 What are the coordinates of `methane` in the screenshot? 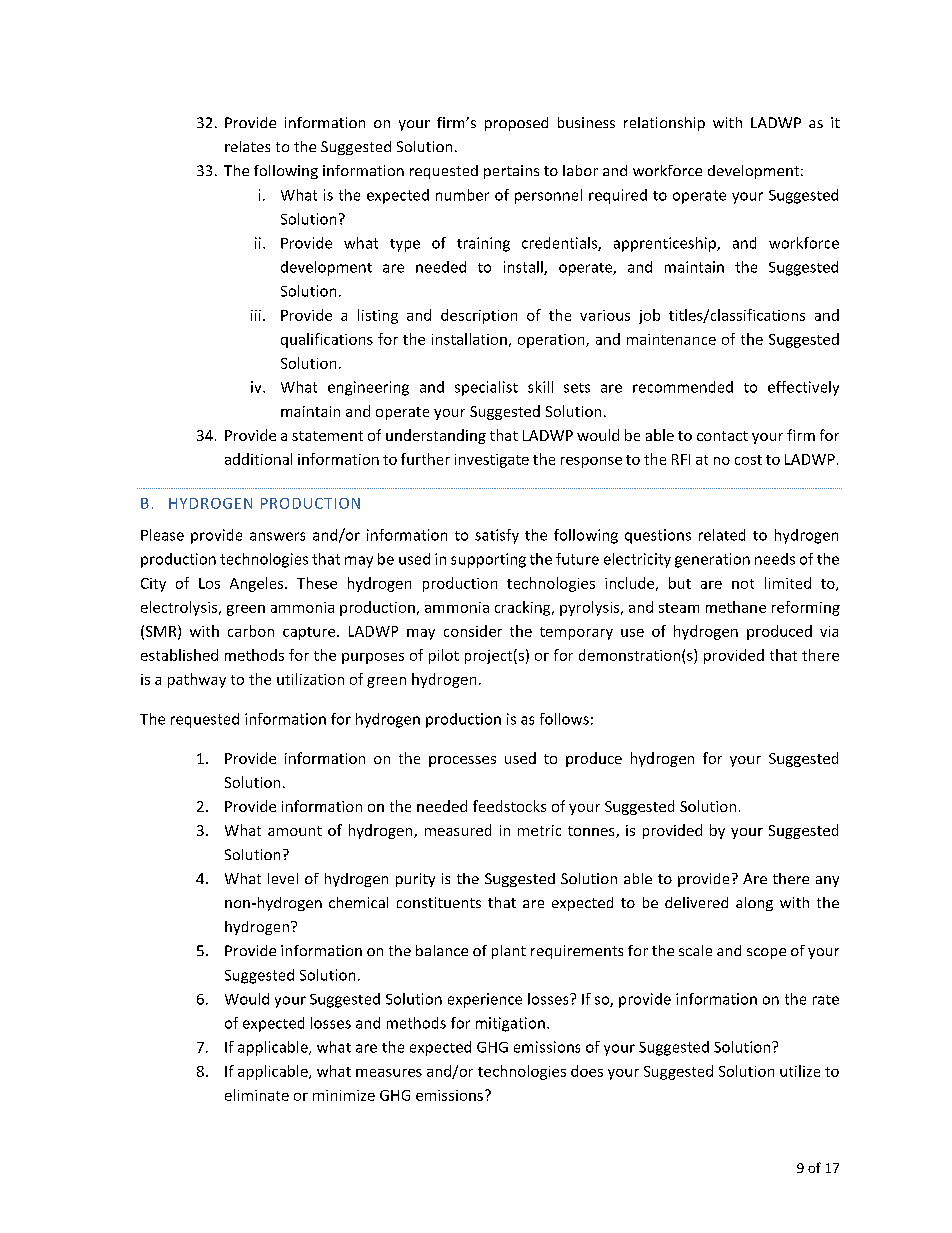 It's located at (736, 607).
